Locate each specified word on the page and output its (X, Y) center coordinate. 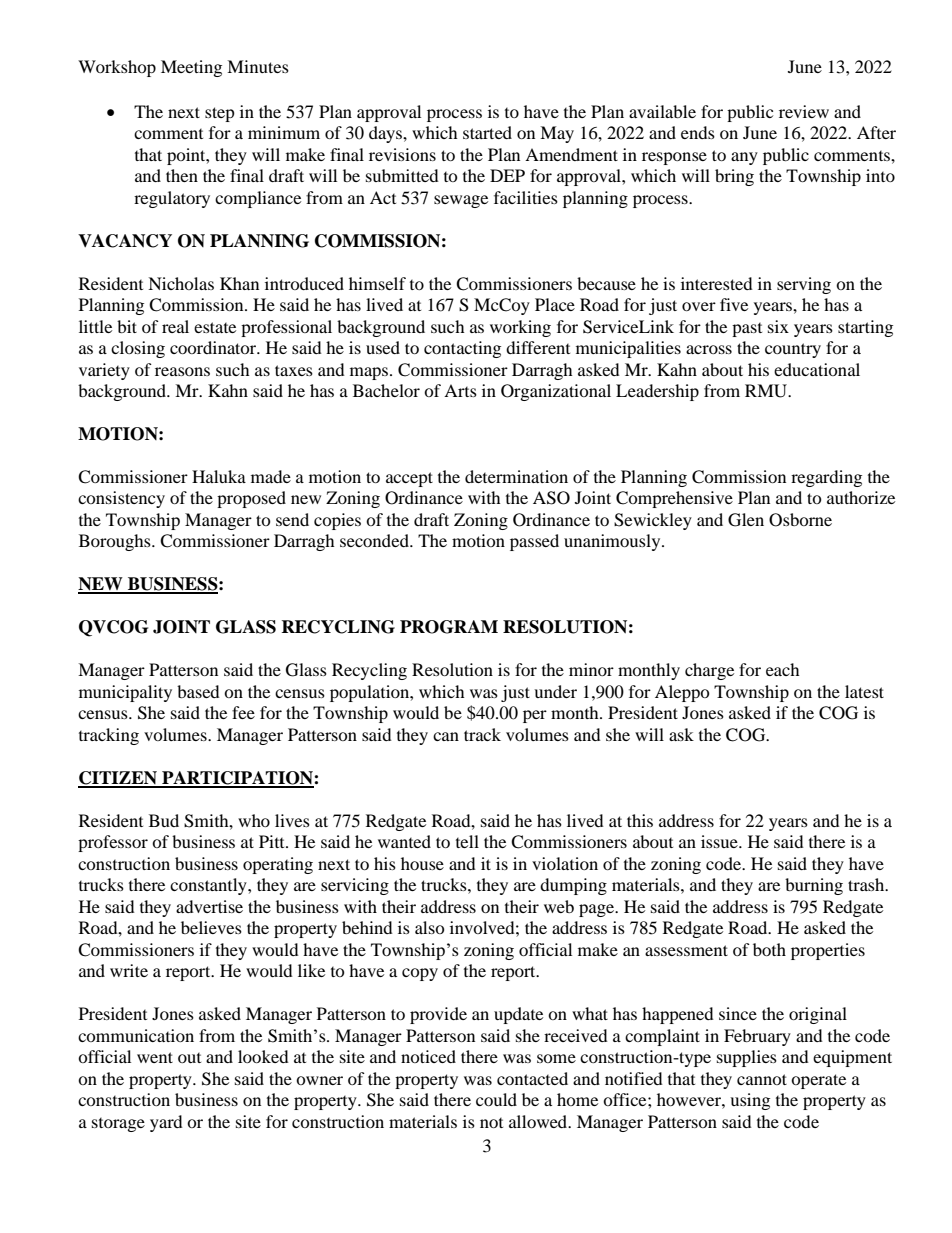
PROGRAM (449, 627)
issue (720, 841)
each (783, 669)
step (220, 114)
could (496, 1099)
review (804, 111)
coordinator (214, 347)
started (487, 132)
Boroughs (116, 542)
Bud (164, 820)
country (793, 350)
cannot (762, 1079)
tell (467, 841)
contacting (462, 349)
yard (166, 1123)
